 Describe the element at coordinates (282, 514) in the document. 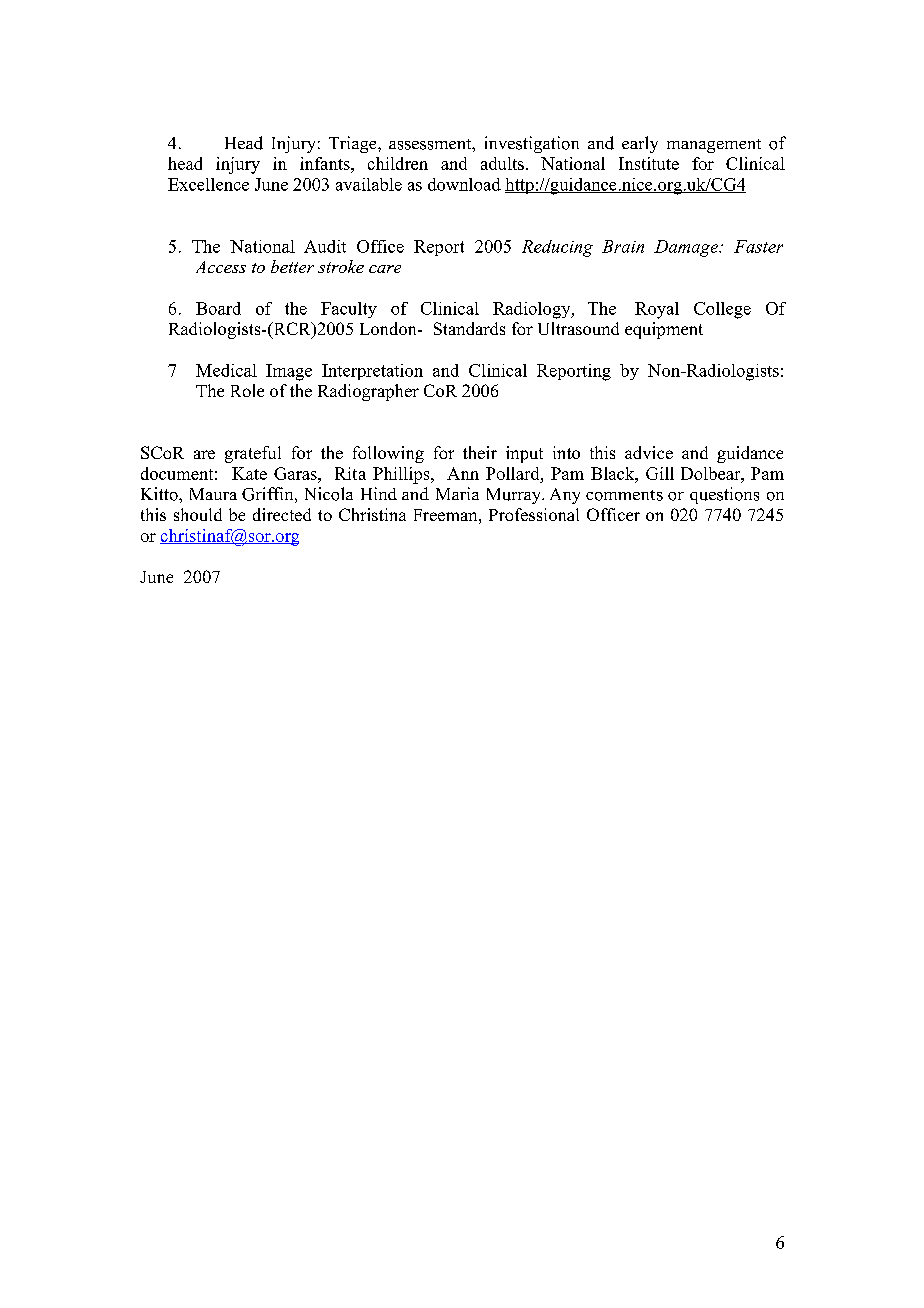

I see `directed` at that location.
